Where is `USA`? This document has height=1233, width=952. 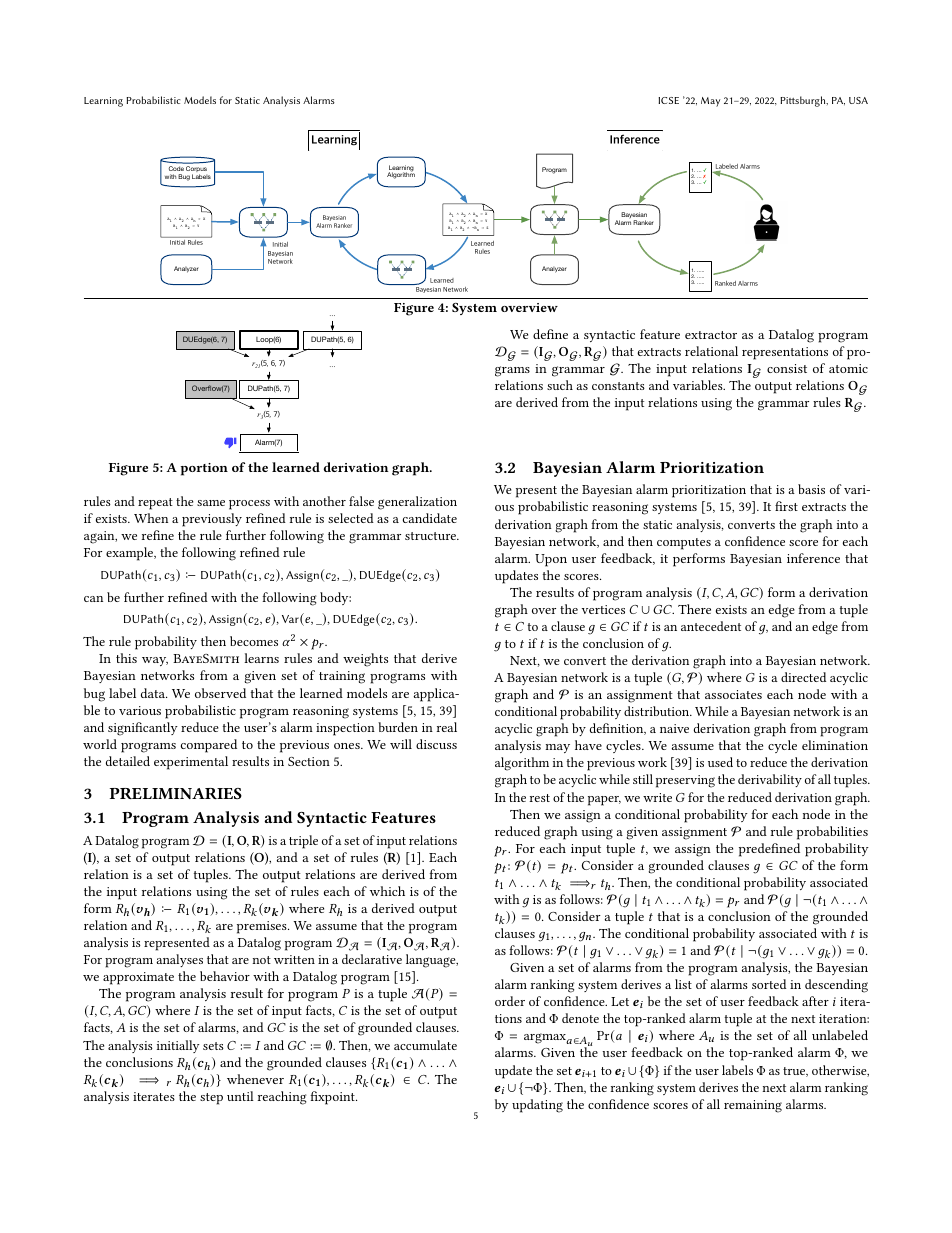
USA is located at coordinates (858, 100).
